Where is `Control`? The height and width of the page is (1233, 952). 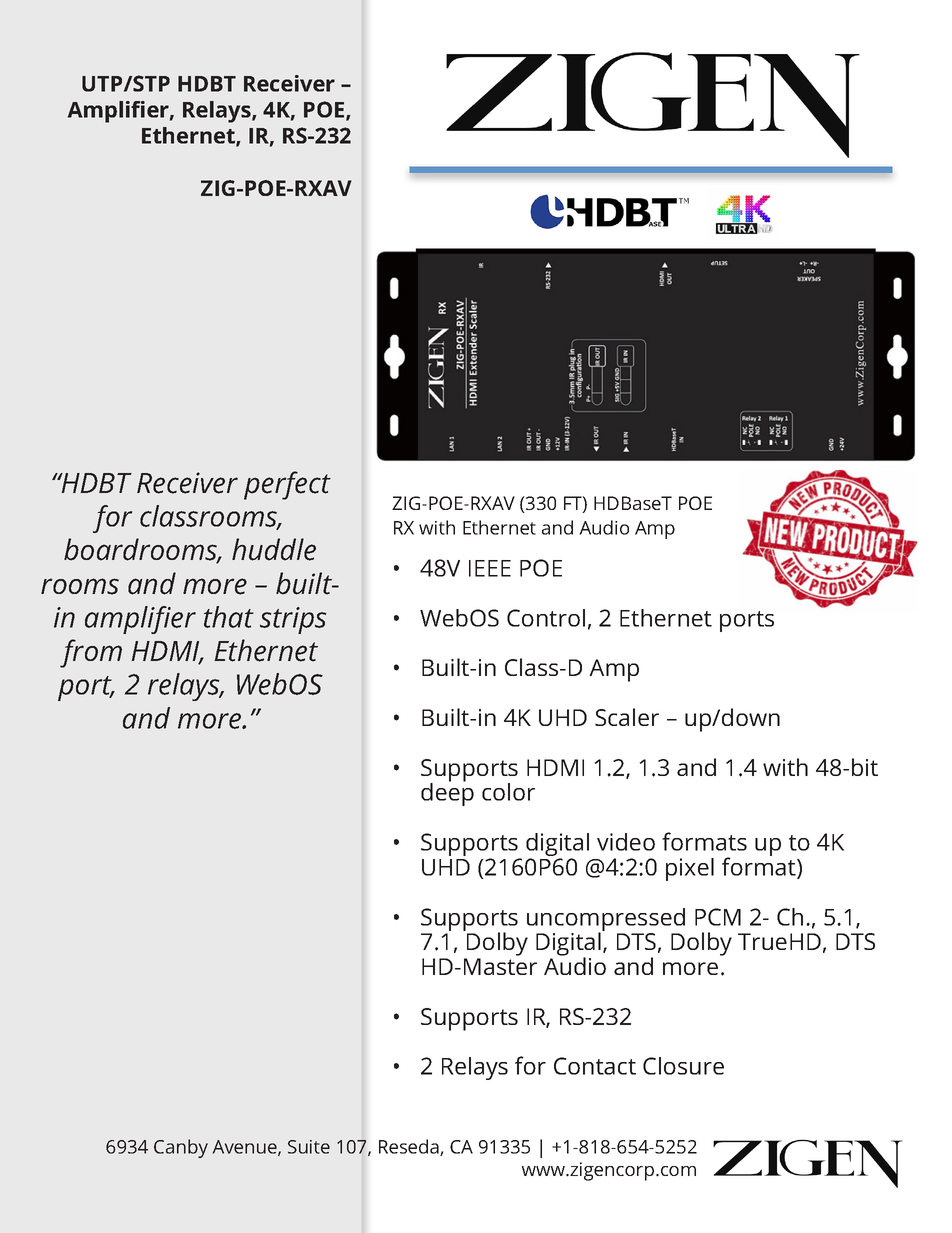 Control is located at coordinates (546, 618).
